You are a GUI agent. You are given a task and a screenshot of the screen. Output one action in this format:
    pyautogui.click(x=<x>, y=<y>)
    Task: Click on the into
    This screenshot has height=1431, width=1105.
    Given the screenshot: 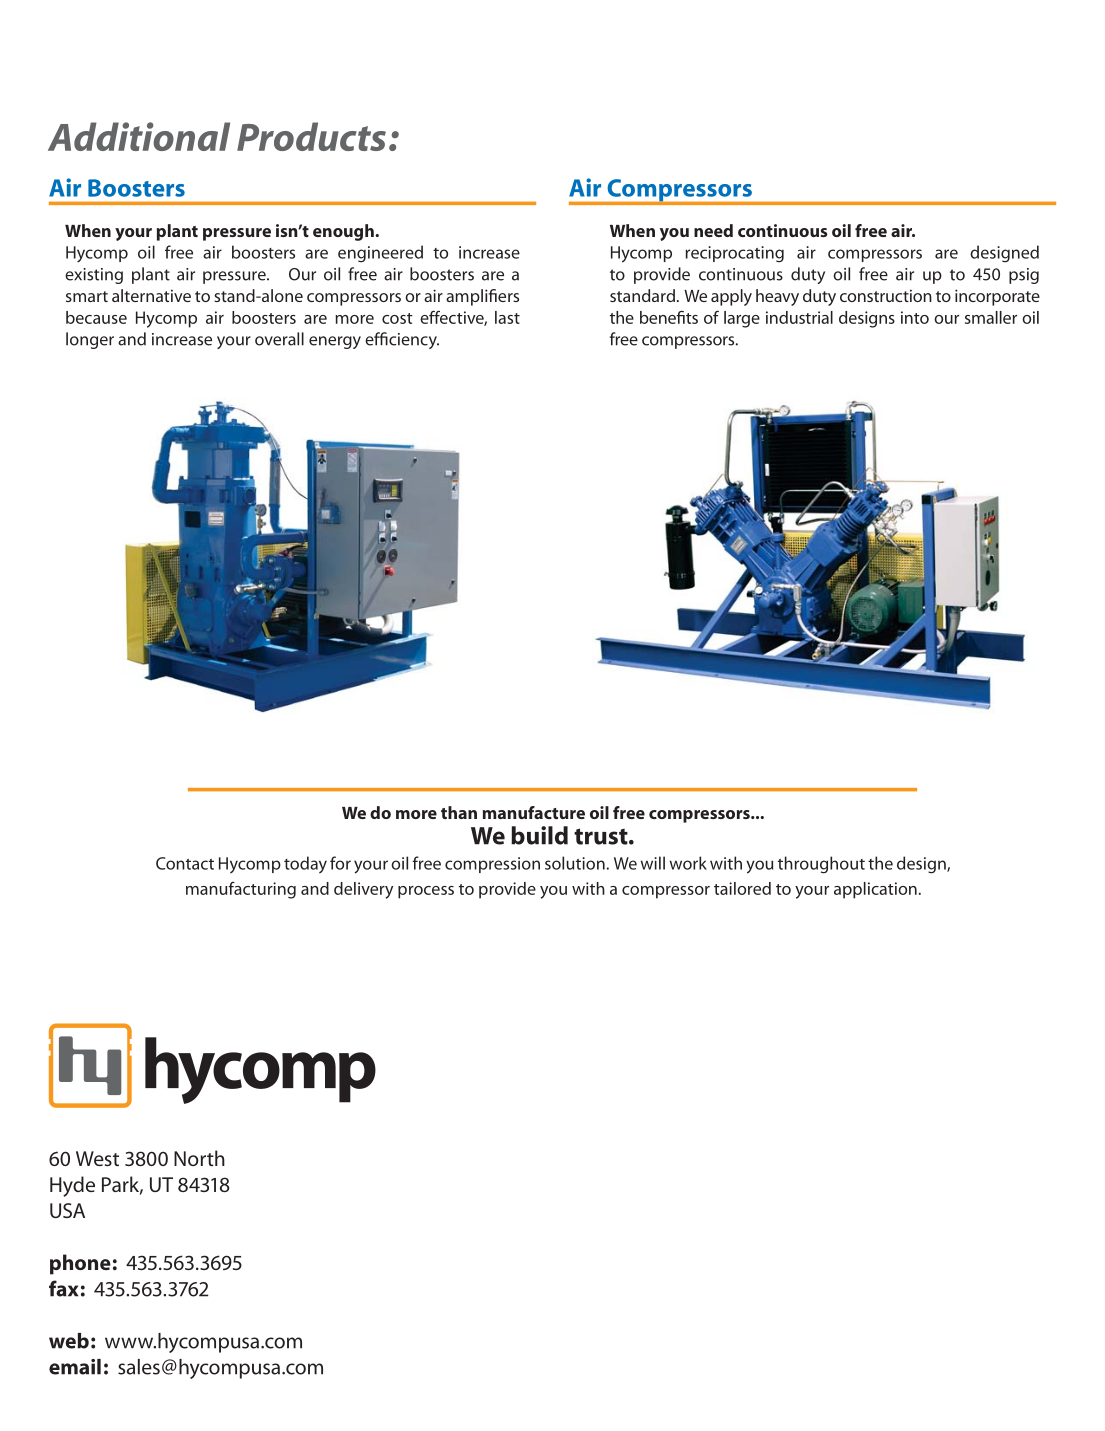 What is the action you would take?
    pyautogui.click(x=915, y=317)
